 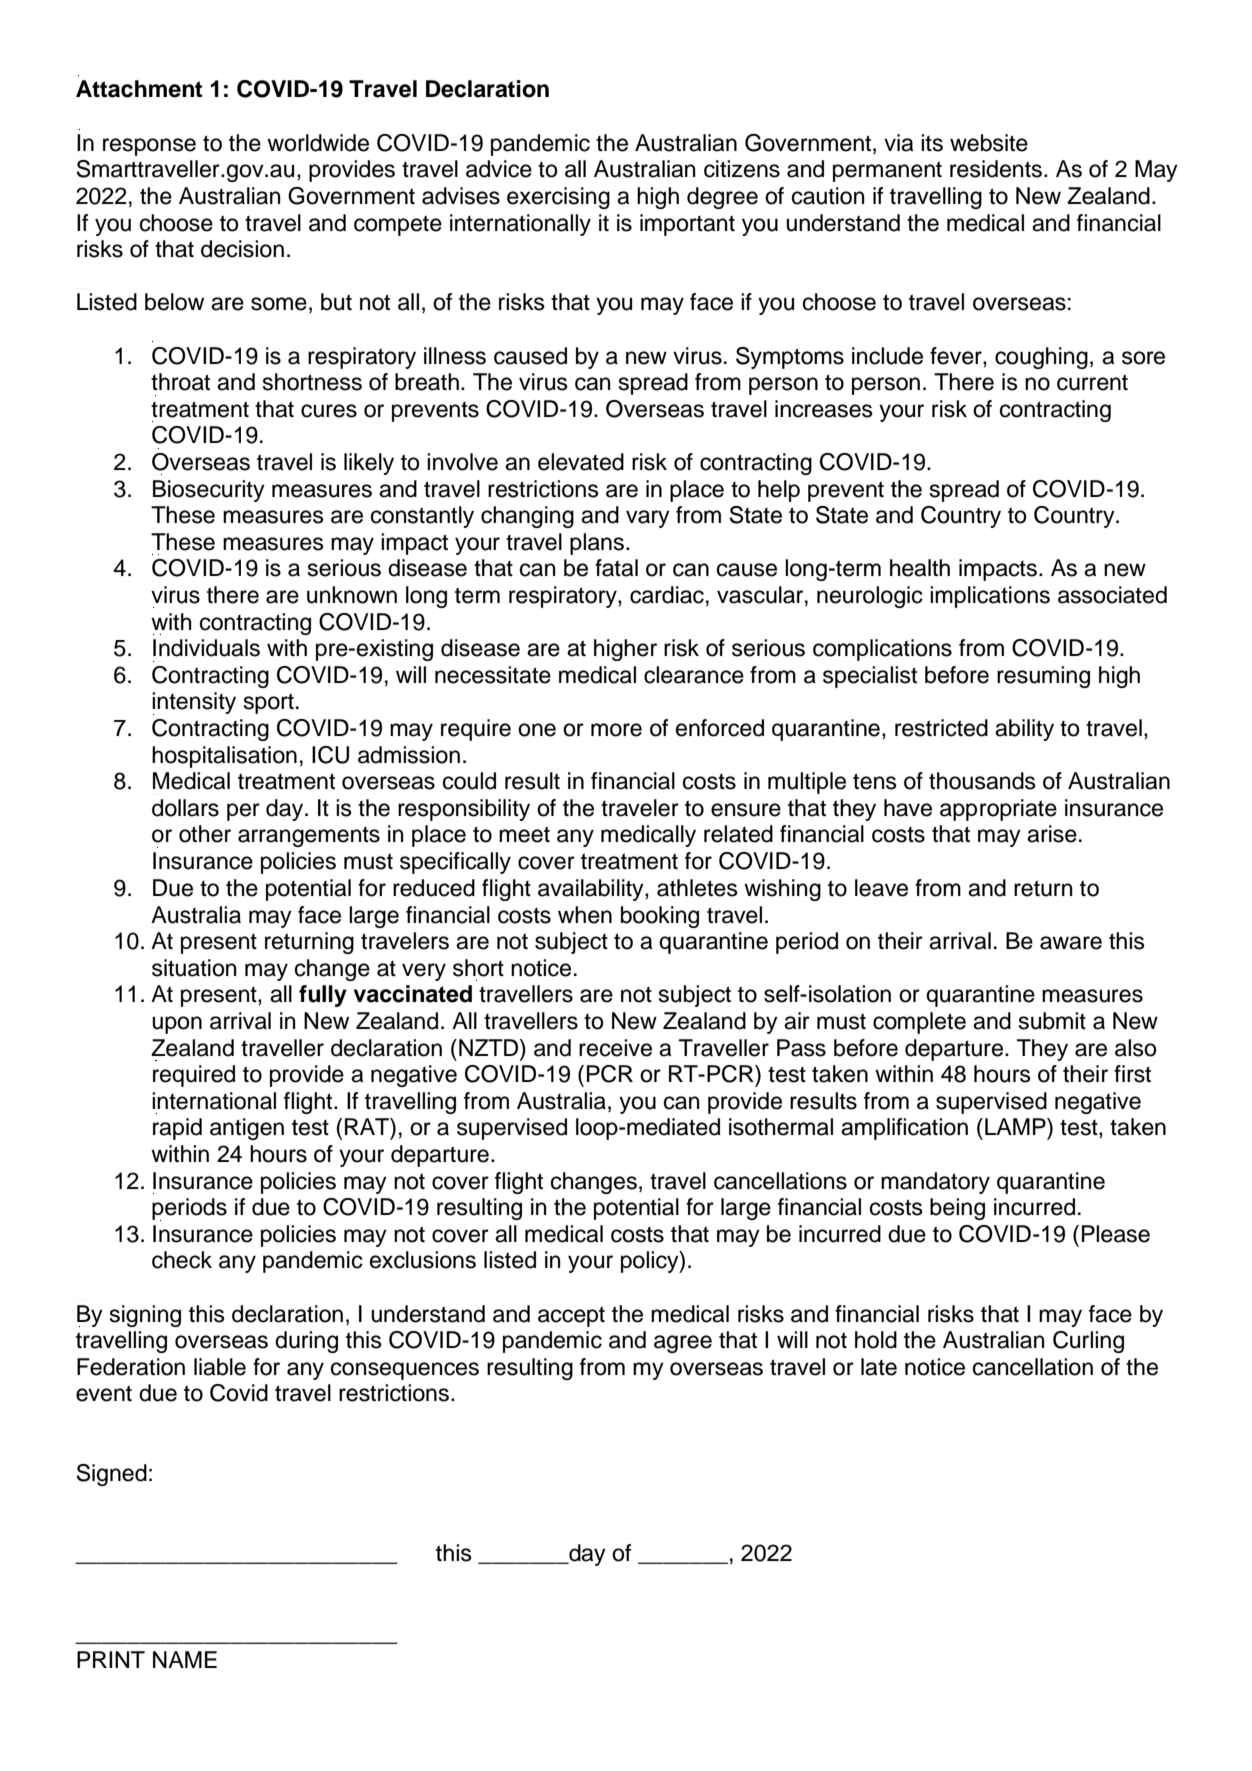 What do you see at coordinates (1052, 834) in the image?
I see `arise` at bounding box center [1052, 834].
